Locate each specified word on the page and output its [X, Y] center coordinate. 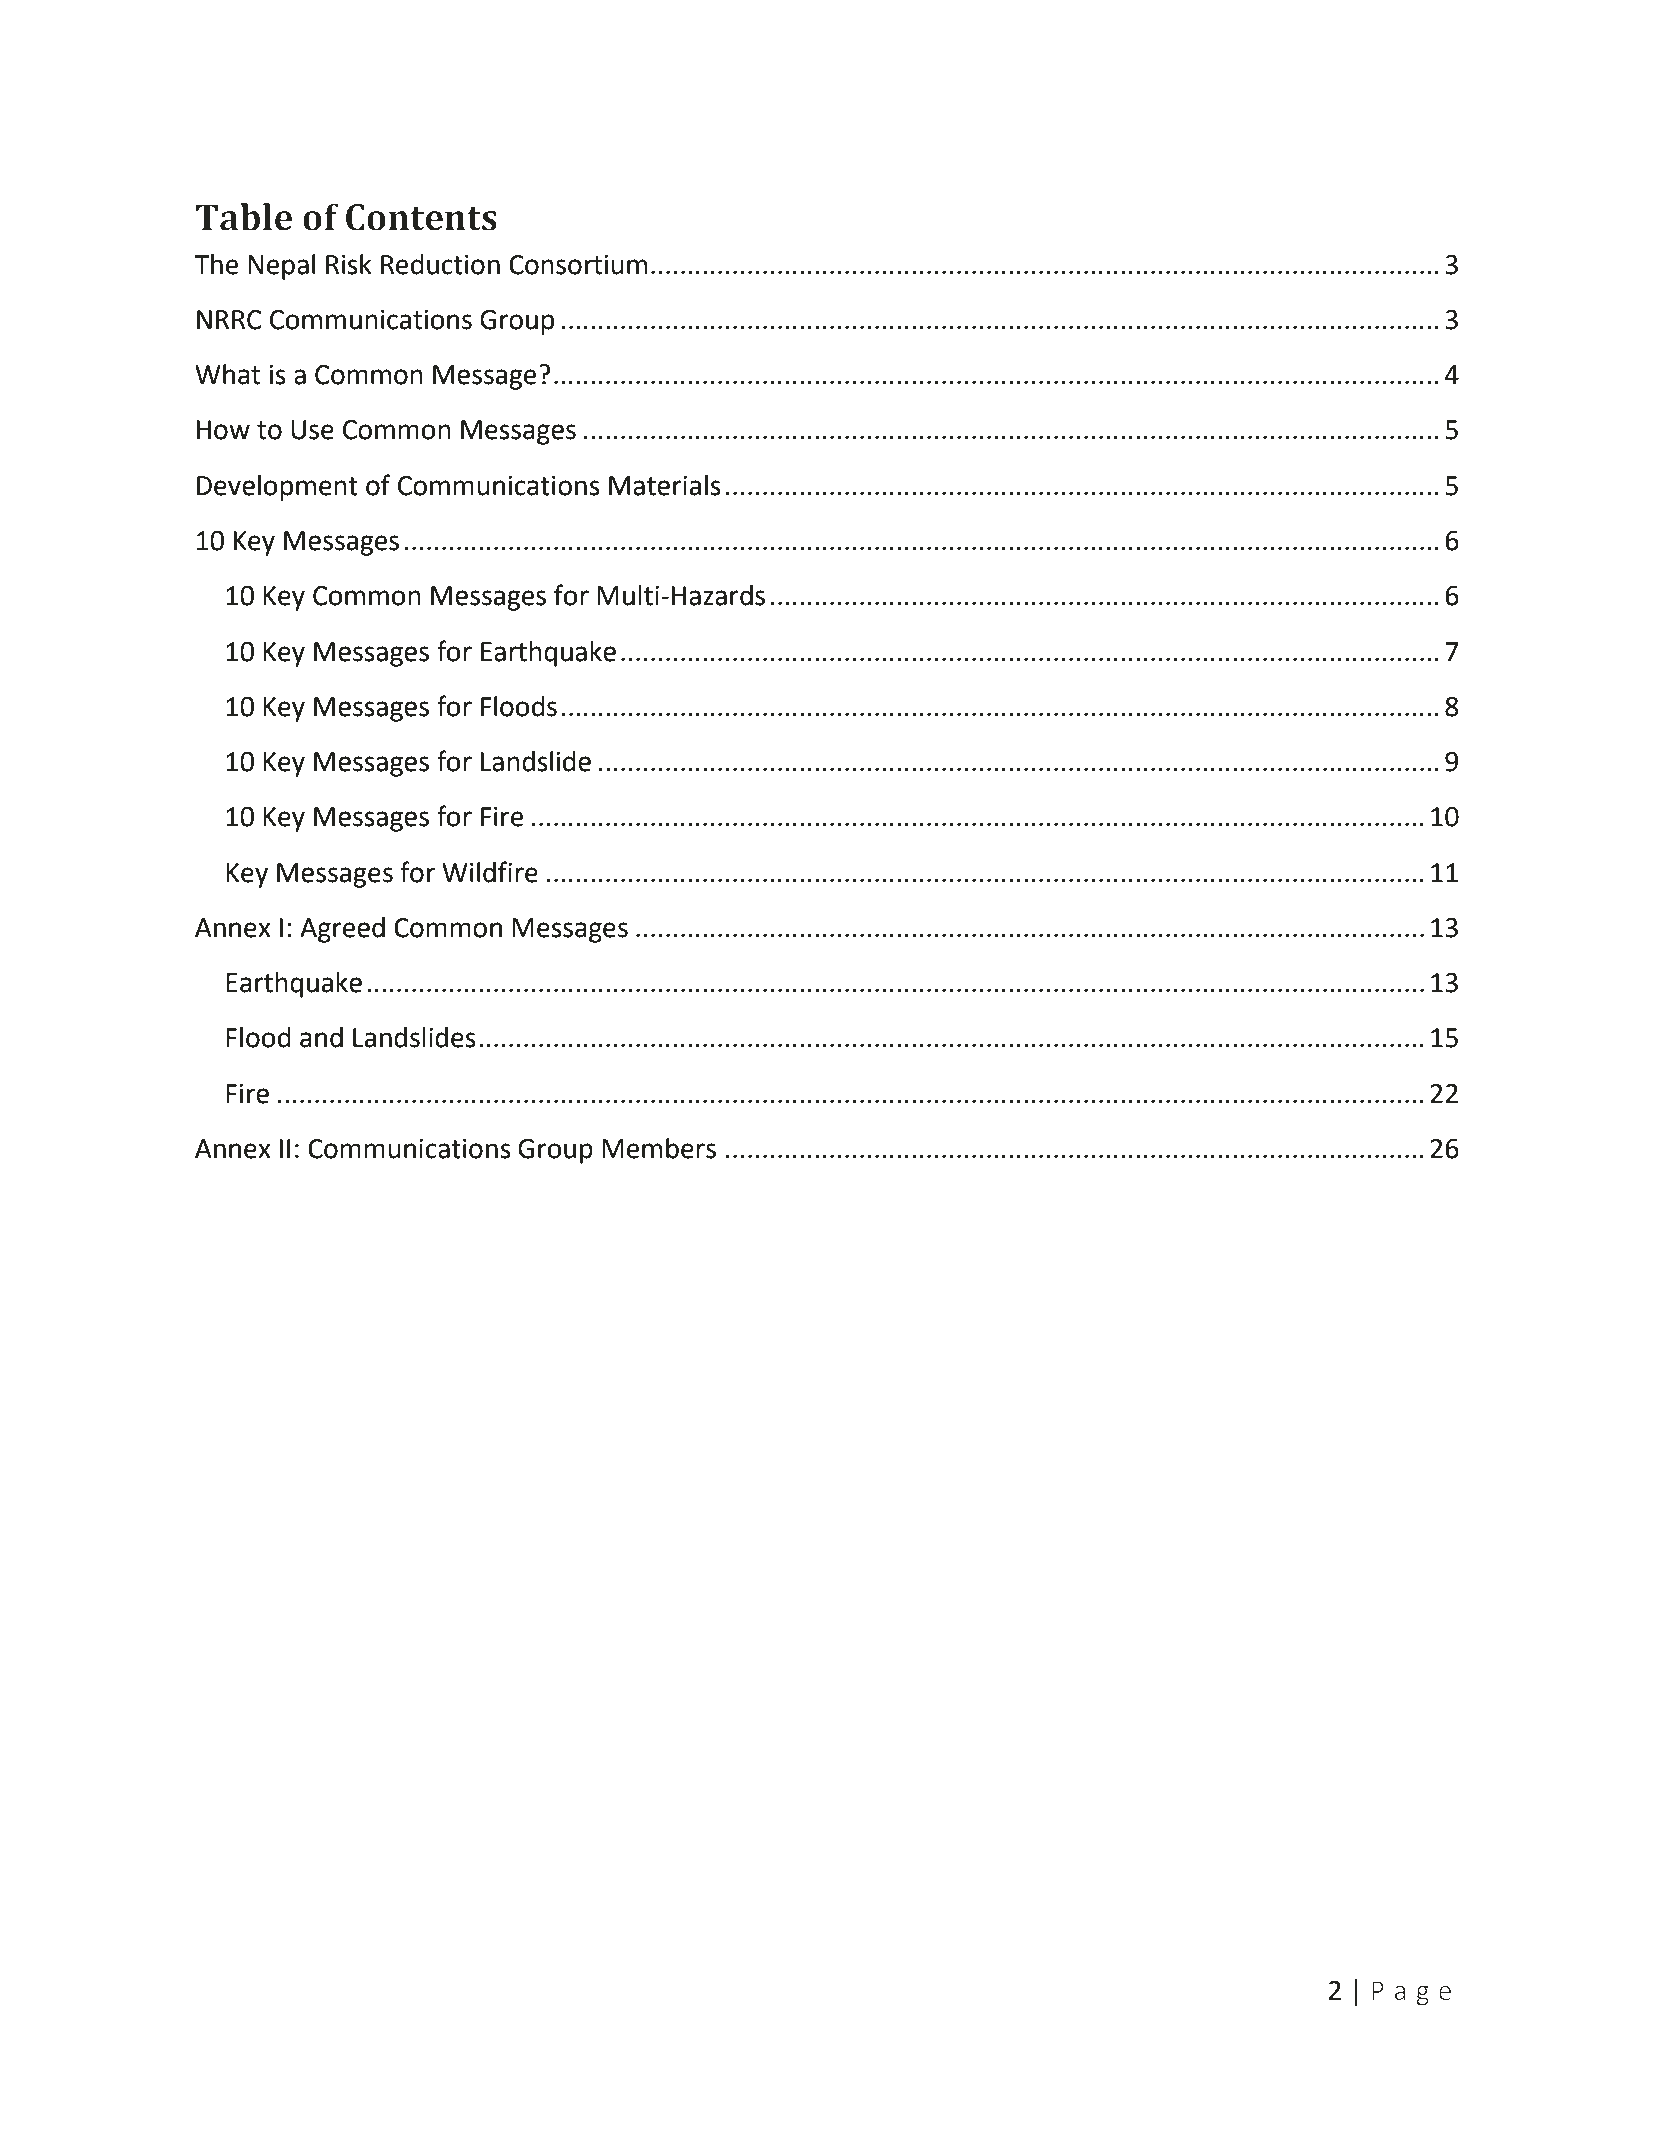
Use [312, 430]
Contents [421, 217]
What [227, 374]
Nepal [281, 267]
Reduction [440, 264]
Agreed [342, 930]
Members [659, 1148]
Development [277, 488]
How [223, 430]
